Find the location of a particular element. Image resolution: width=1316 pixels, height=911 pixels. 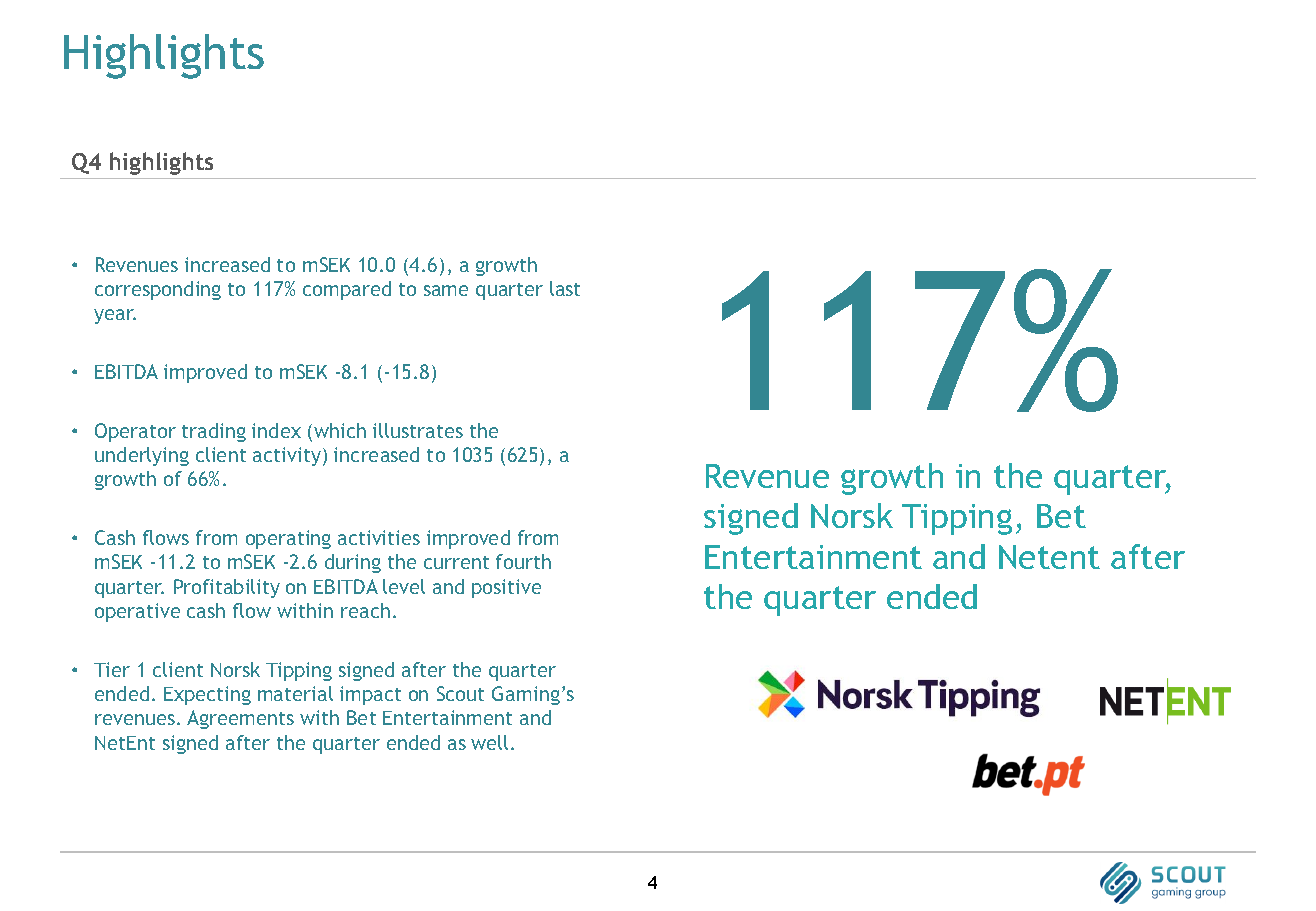

which is located at coordinates (340, 430).
